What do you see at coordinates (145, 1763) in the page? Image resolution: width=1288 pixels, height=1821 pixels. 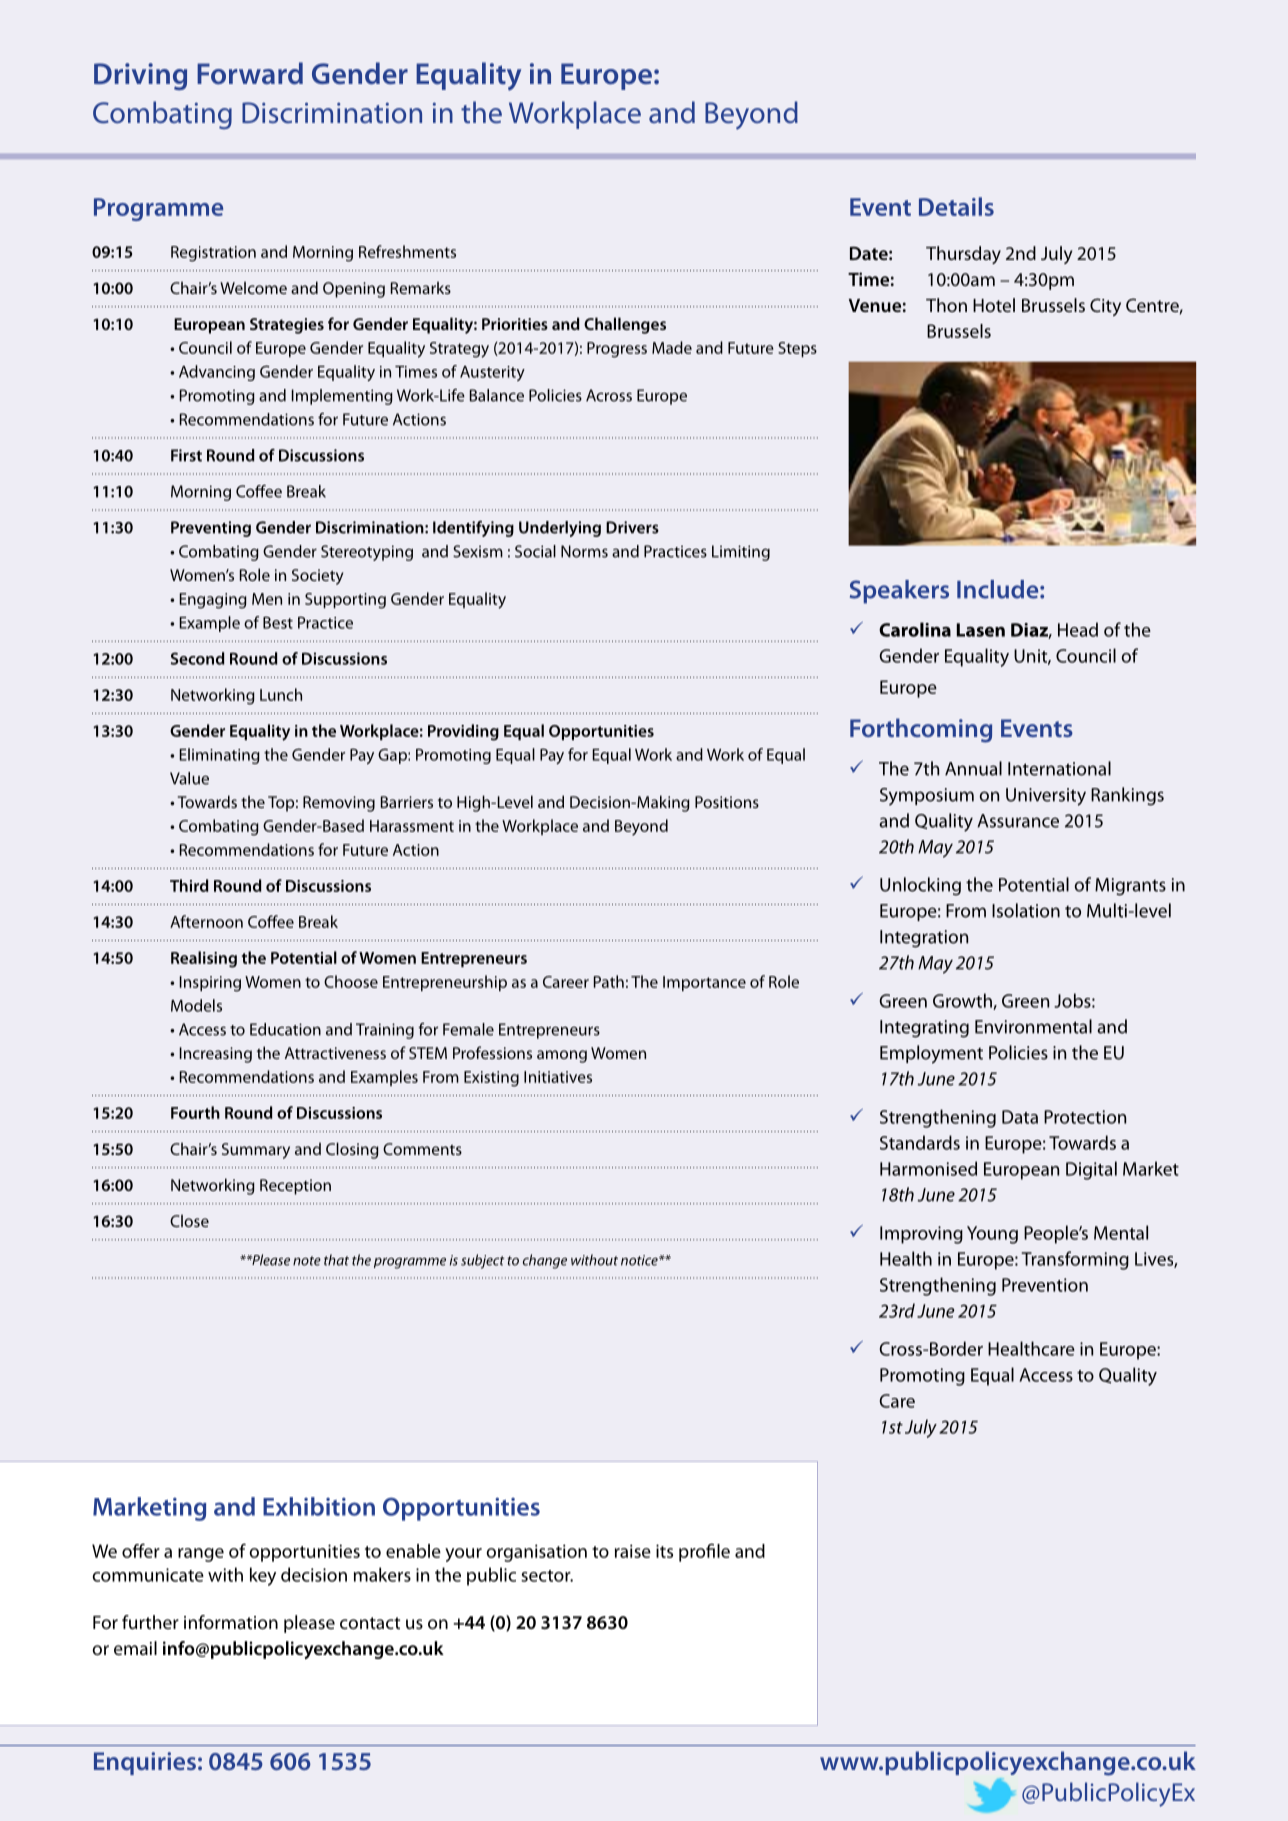 I see `Enquiries` at bounding box center [145, 1763].
